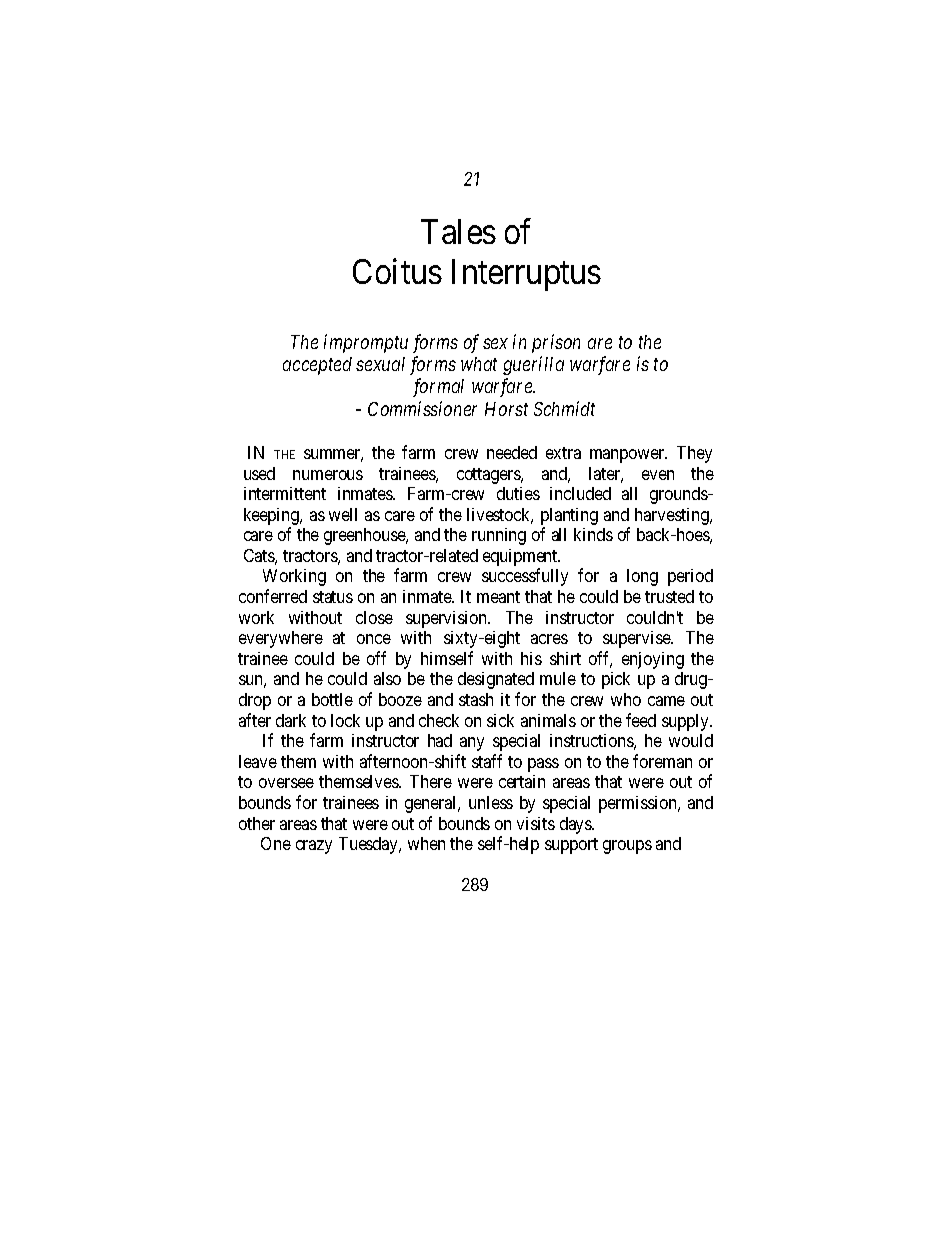  Describe the element at coordinates (526, 275) in the screenshot. I see `Interruptus` at that location.
